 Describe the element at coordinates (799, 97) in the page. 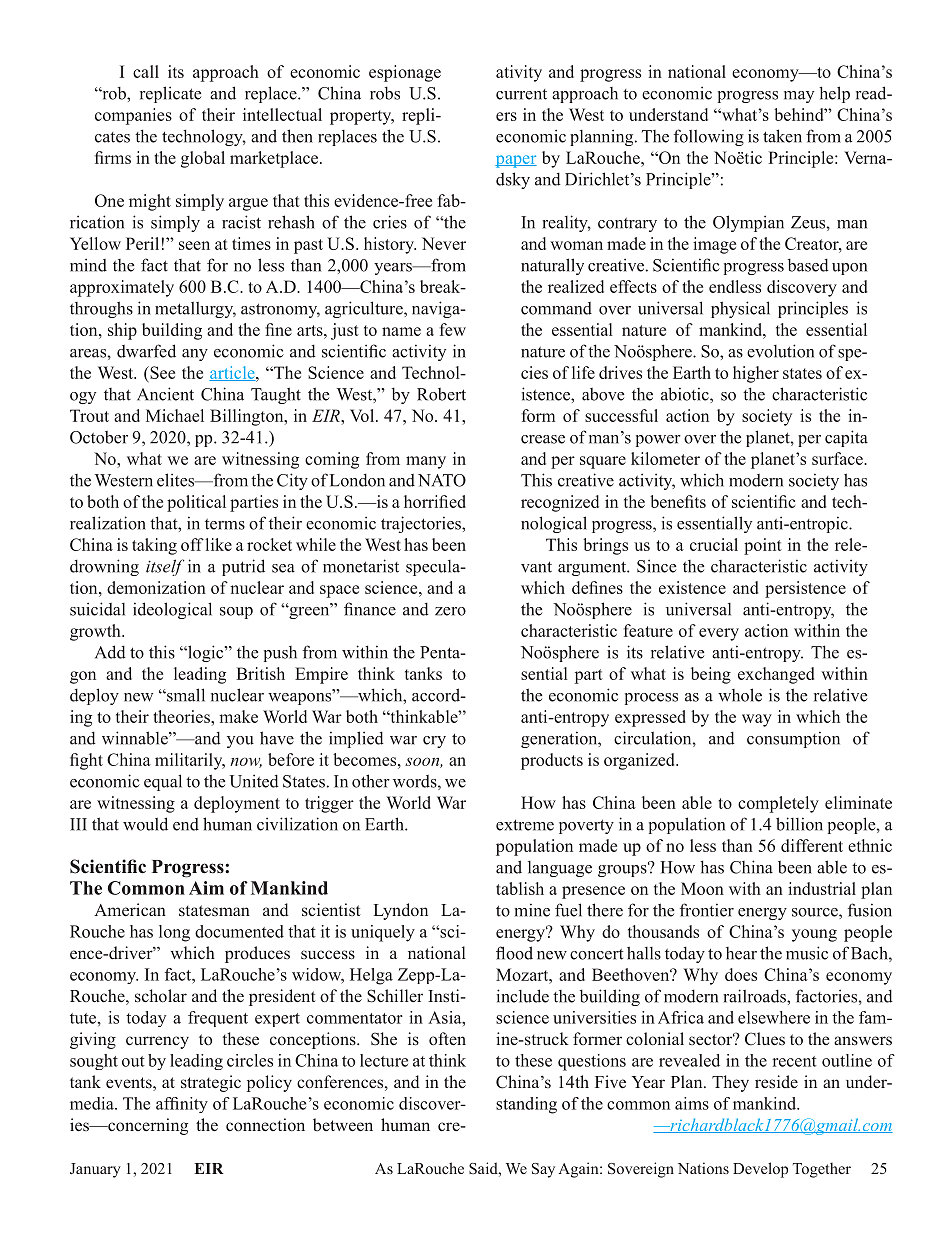

I see `may` at that location.
